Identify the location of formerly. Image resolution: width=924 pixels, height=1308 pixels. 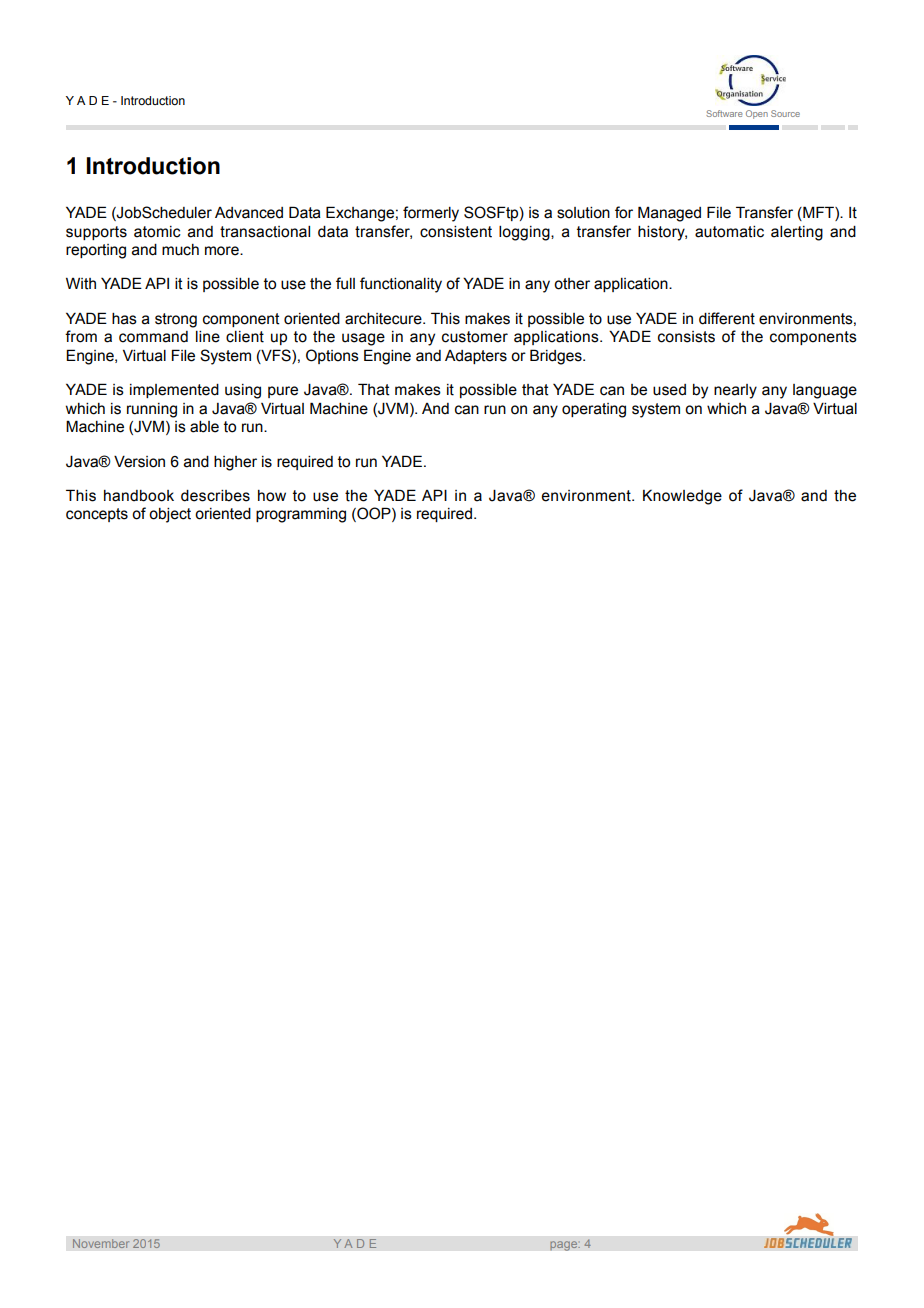
(431, 214).
